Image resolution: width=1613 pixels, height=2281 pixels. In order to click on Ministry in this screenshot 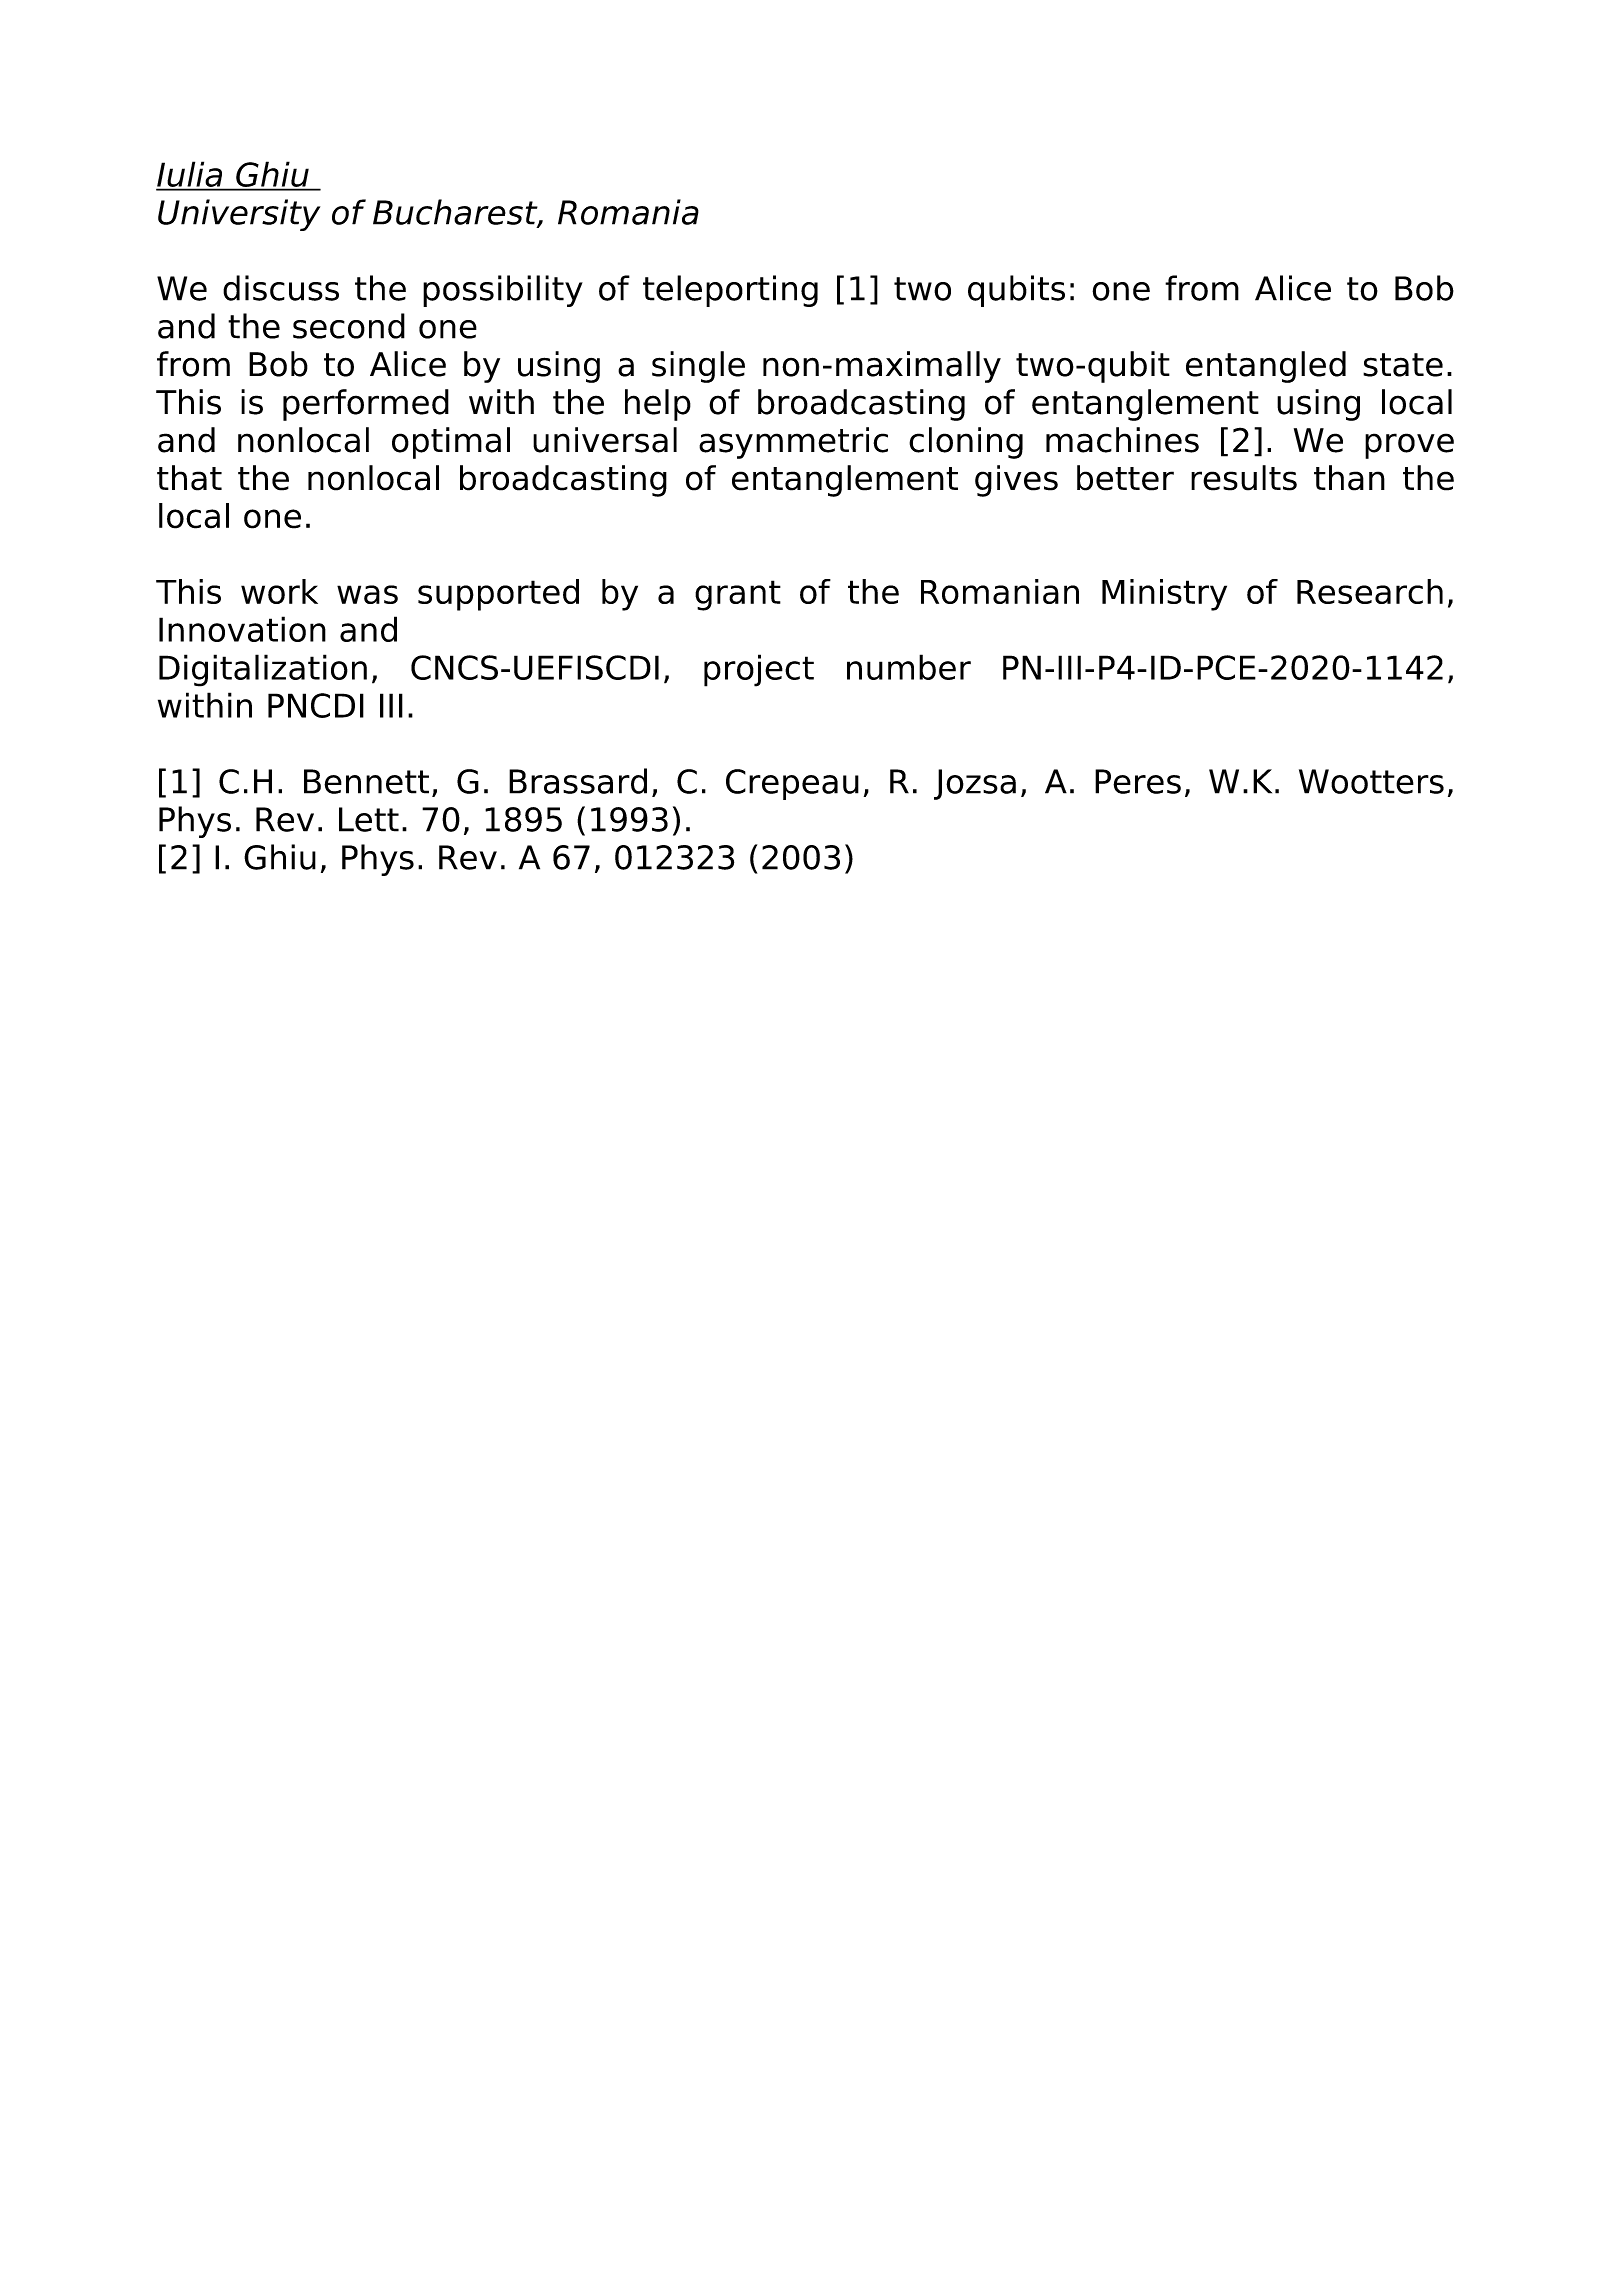, I will do `click(1164, 595)`.
